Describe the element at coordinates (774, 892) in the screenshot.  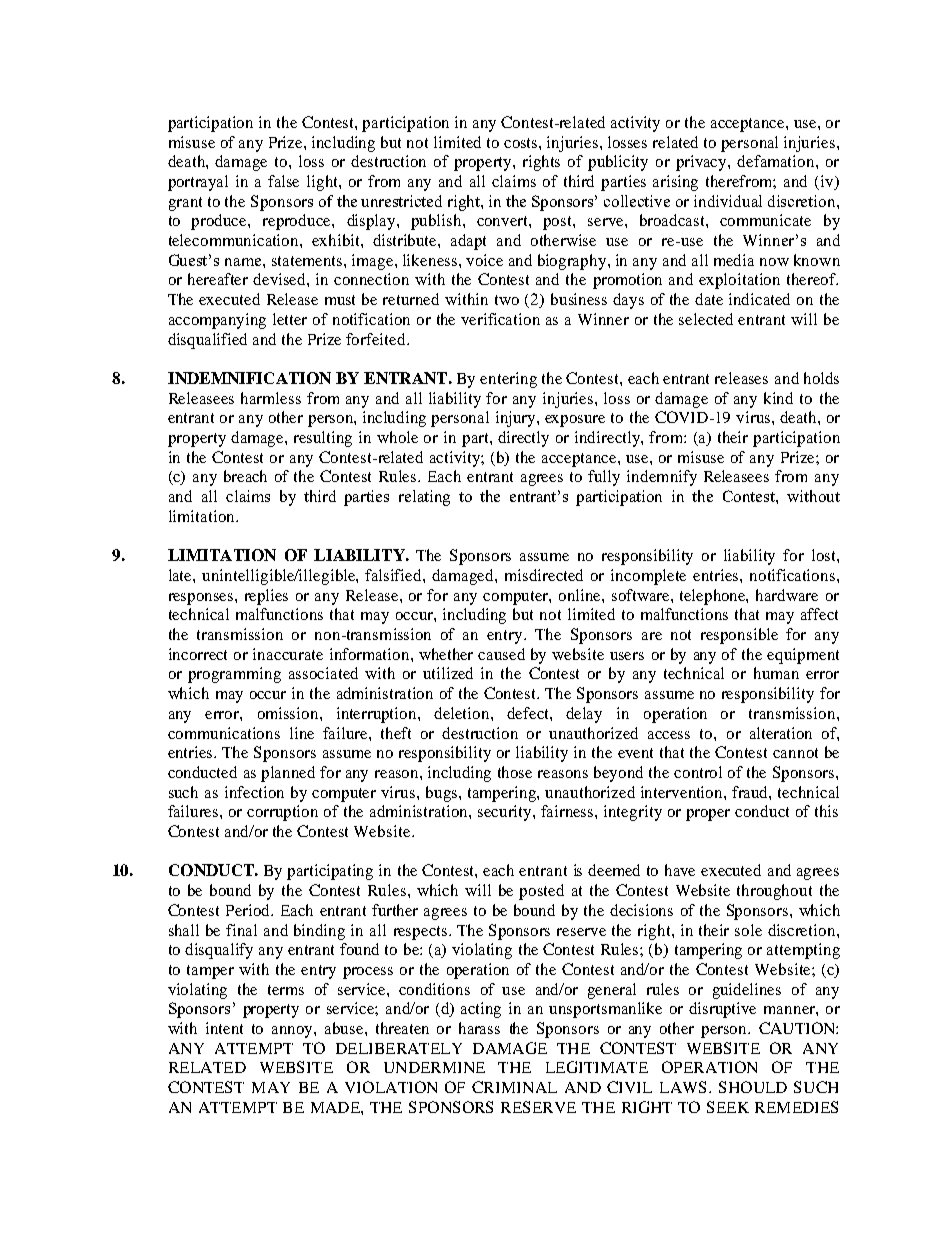
I see `throughout` at that location.
